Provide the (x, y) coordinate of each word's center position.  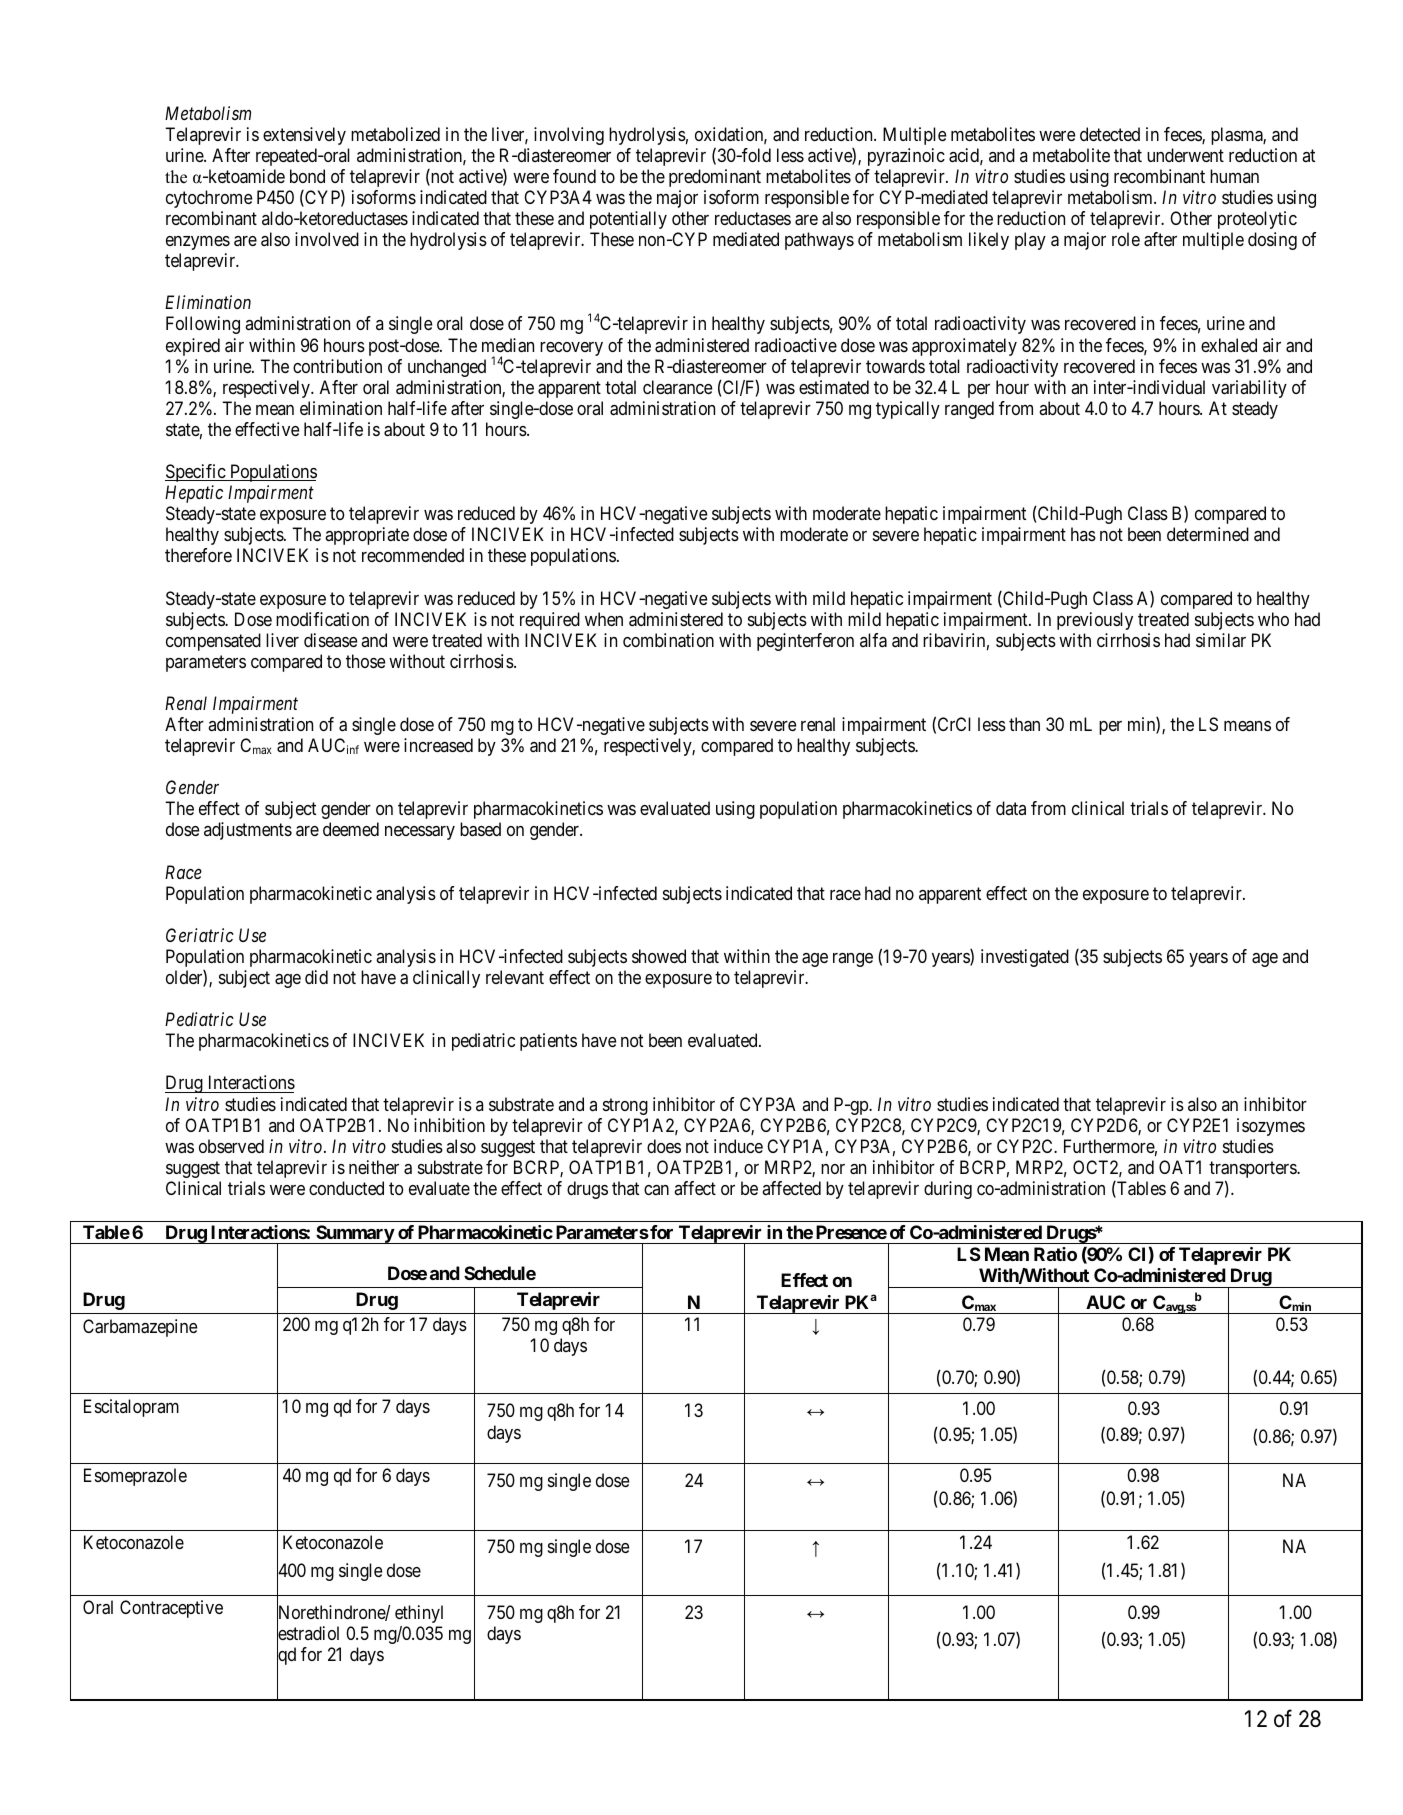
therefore (198, 555)
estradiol (308, 1634)
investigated (1025, 958)
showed (659, 956)
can (656, 1190)
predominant (715, 178)
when (604, 619)
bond (307, 176)
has (1083, 534)
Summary (354, 1234)
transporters (1253, 1171)
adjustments (248, 831)
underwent (1185, 155)
